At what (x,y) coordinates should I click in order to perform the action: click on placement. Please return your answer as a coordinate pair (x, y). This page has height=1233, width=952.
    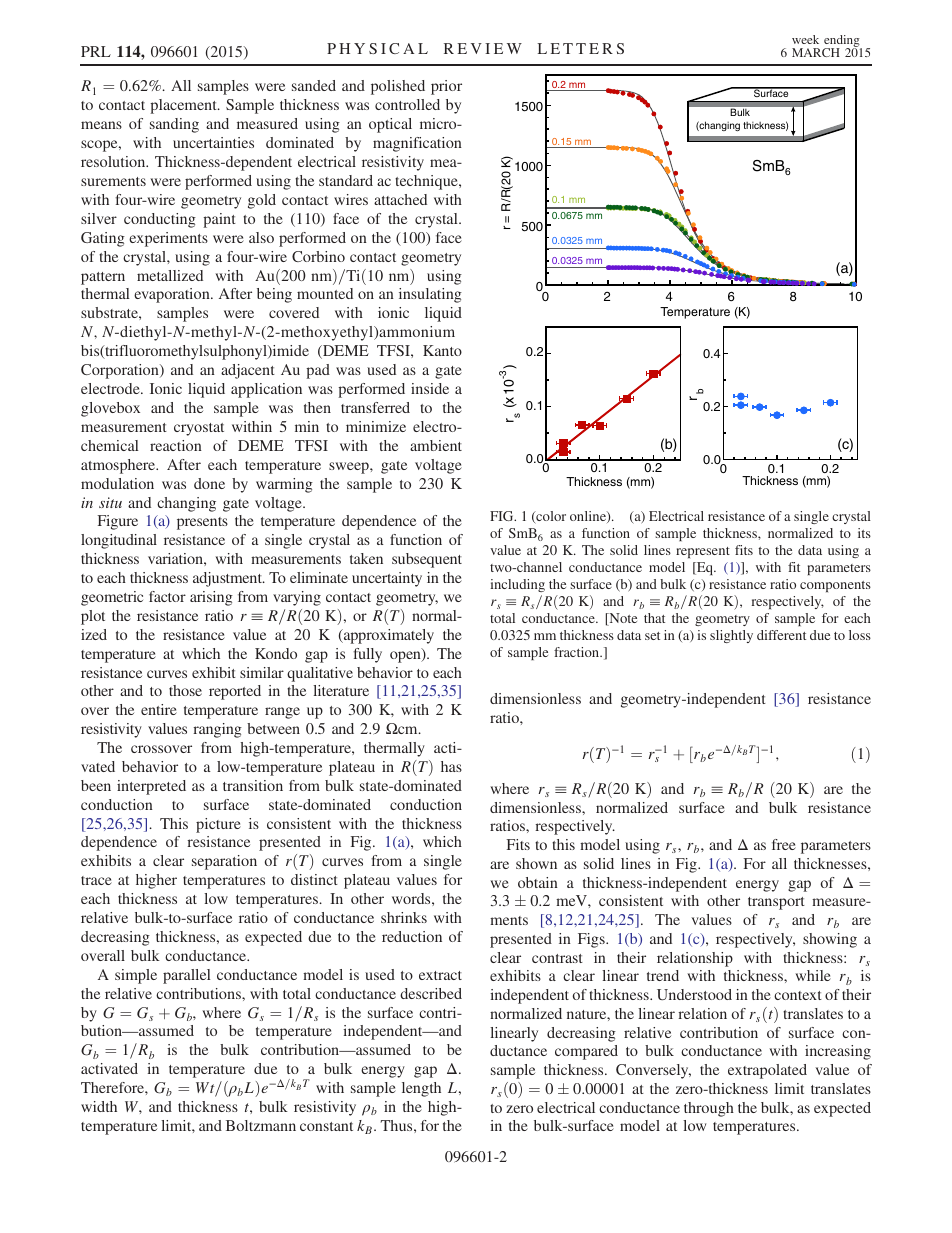
    Looking at the image, I should click on (184, 106).
